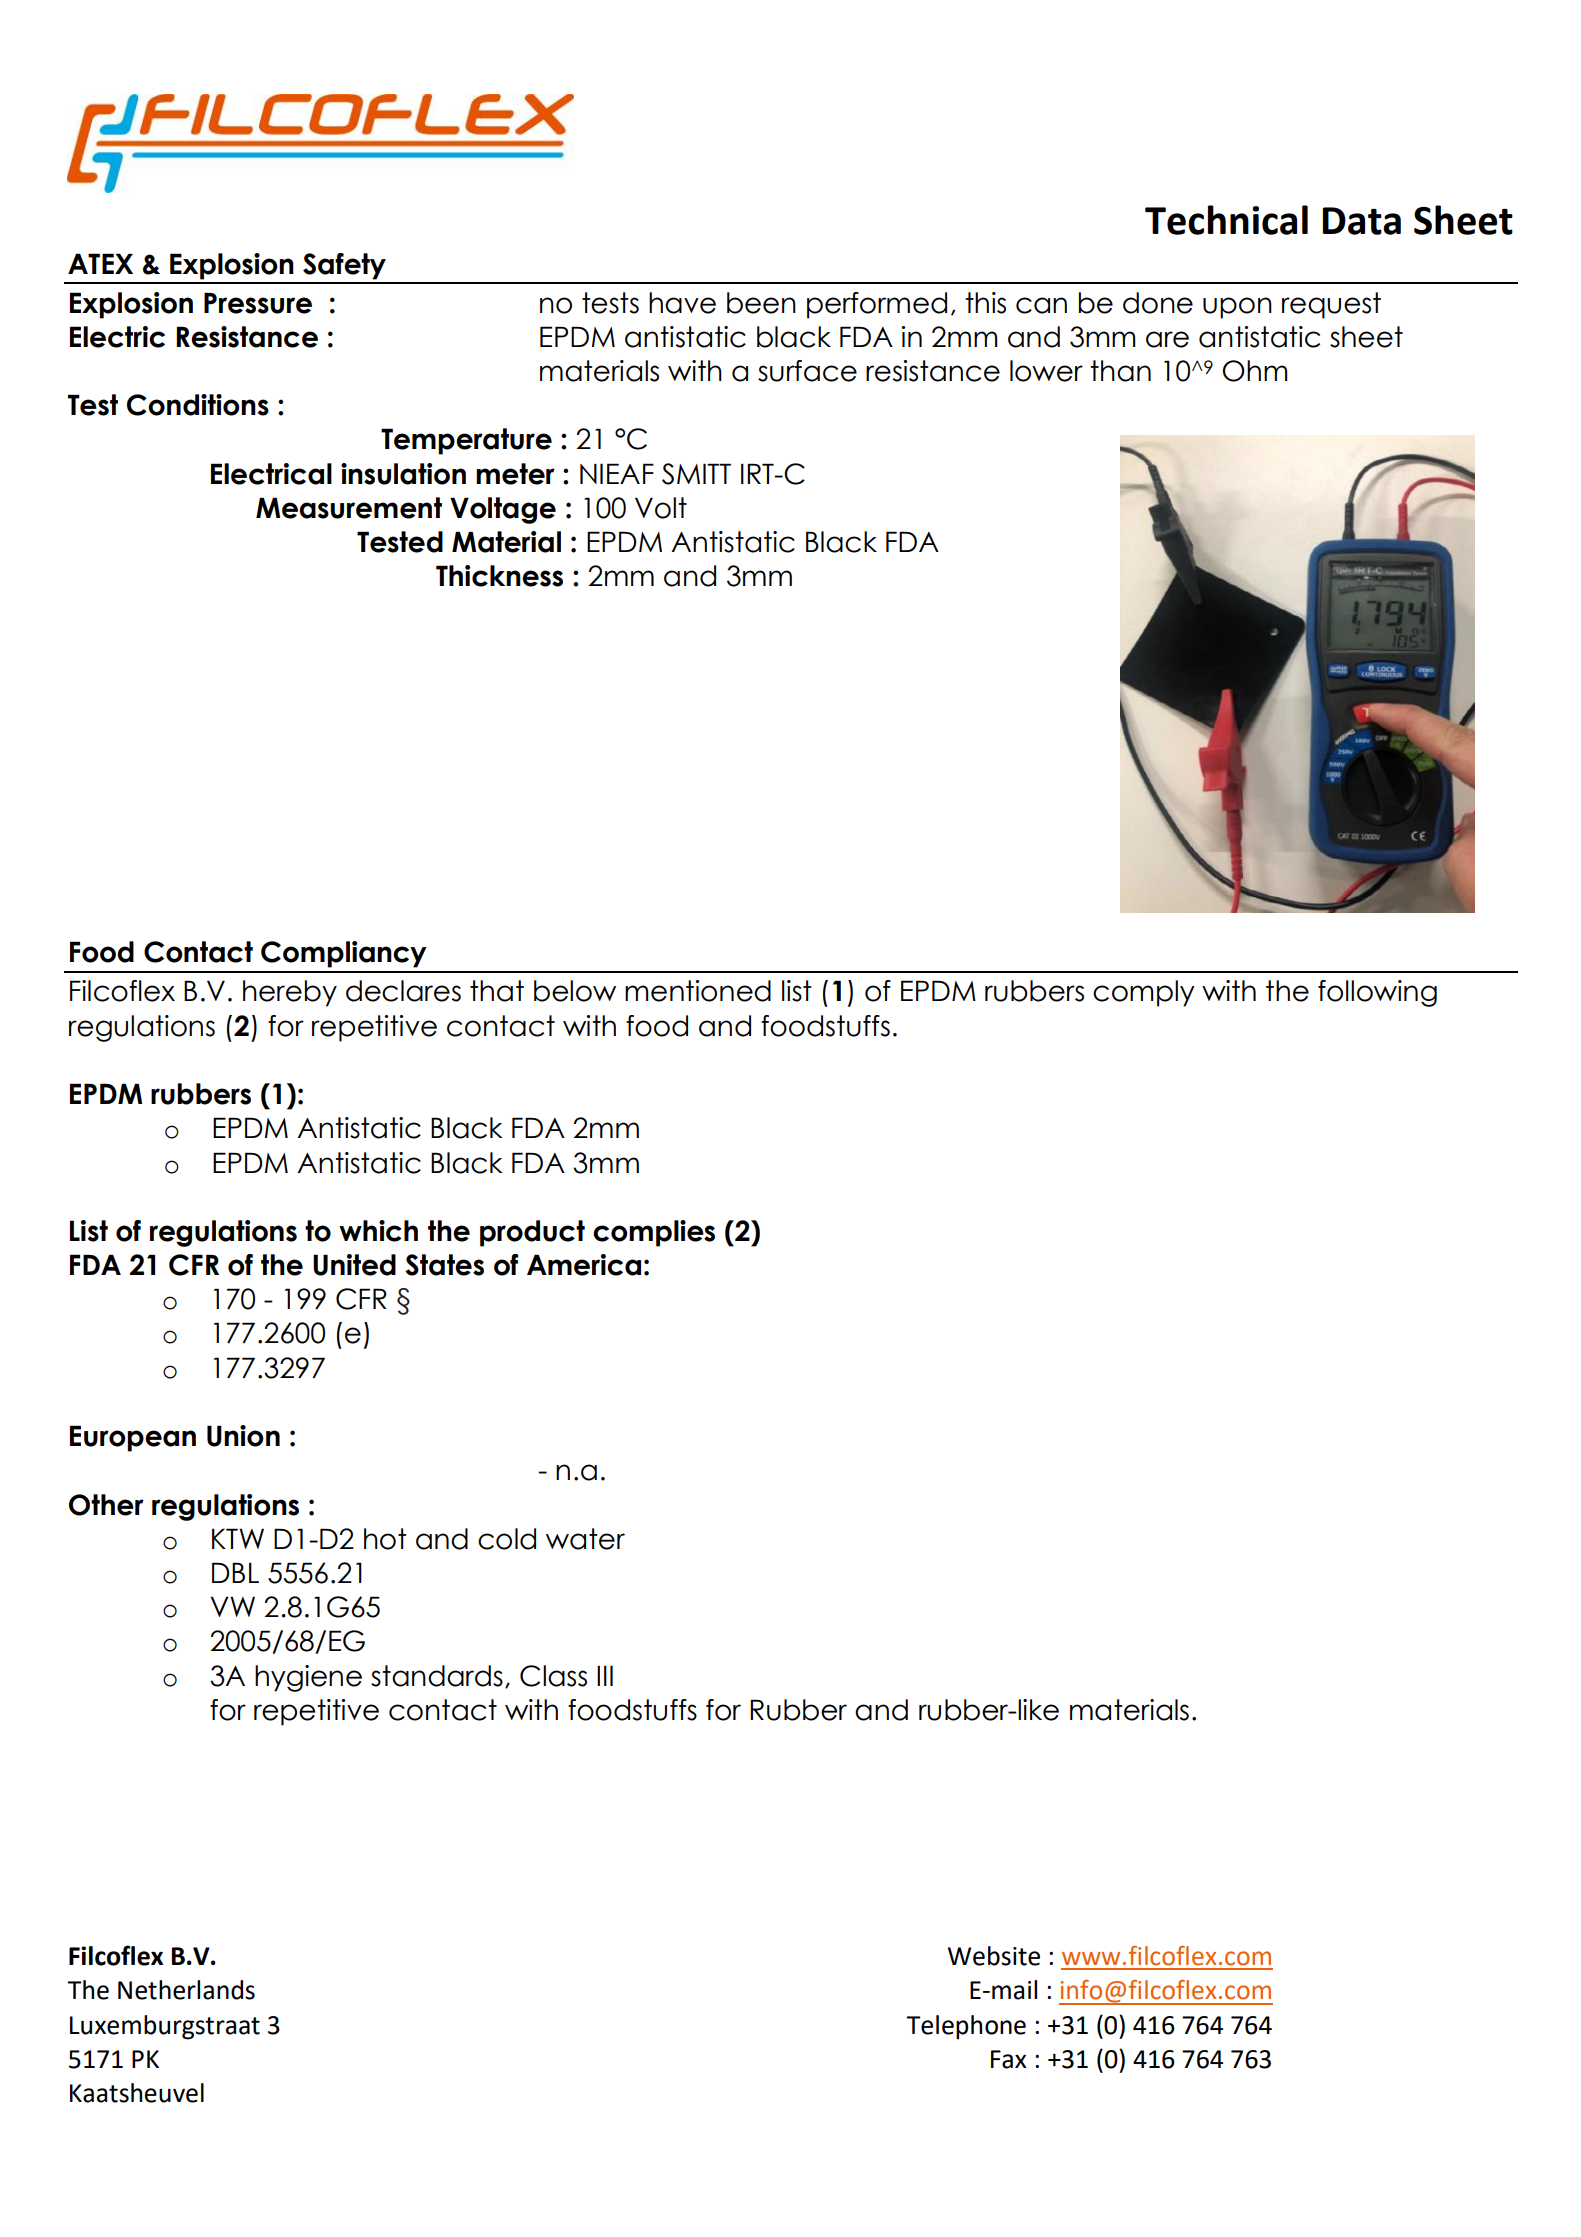 The width and height of the screenshot is (1581, 2237). I want to click on Netherlands, so click(186, 1990).
